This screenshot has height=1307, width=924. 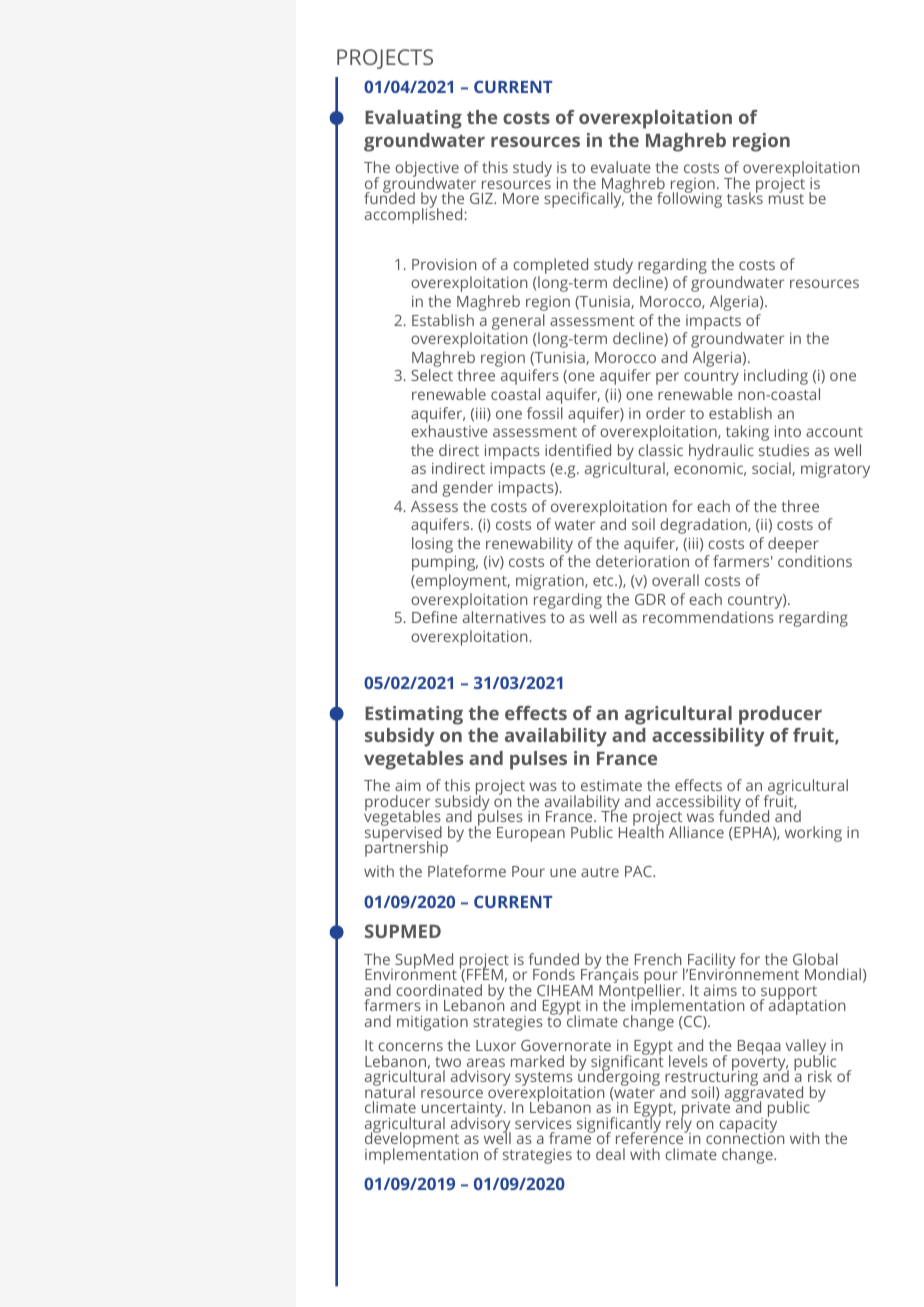 What do you see at coordinates (815, 561) in the screenshot?
I see `conditions` at bounding box center [815, 561].
